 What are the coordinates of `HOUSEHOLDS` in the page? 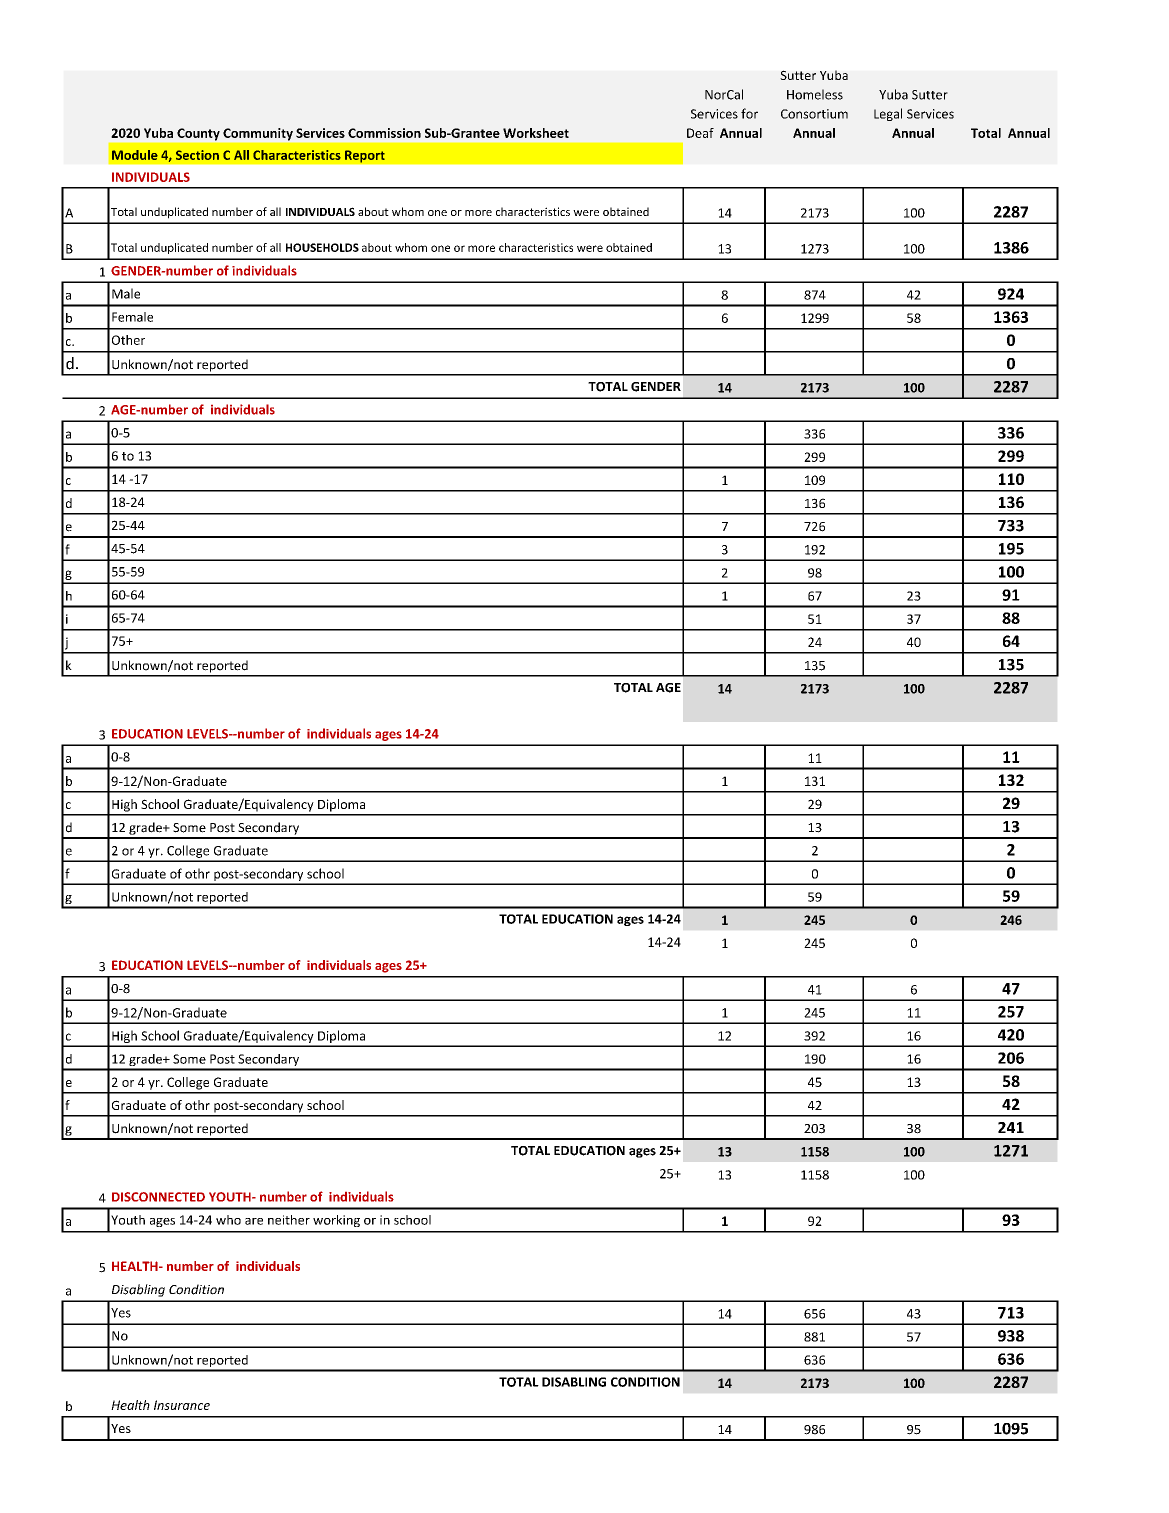 It's located at (322, 247).
